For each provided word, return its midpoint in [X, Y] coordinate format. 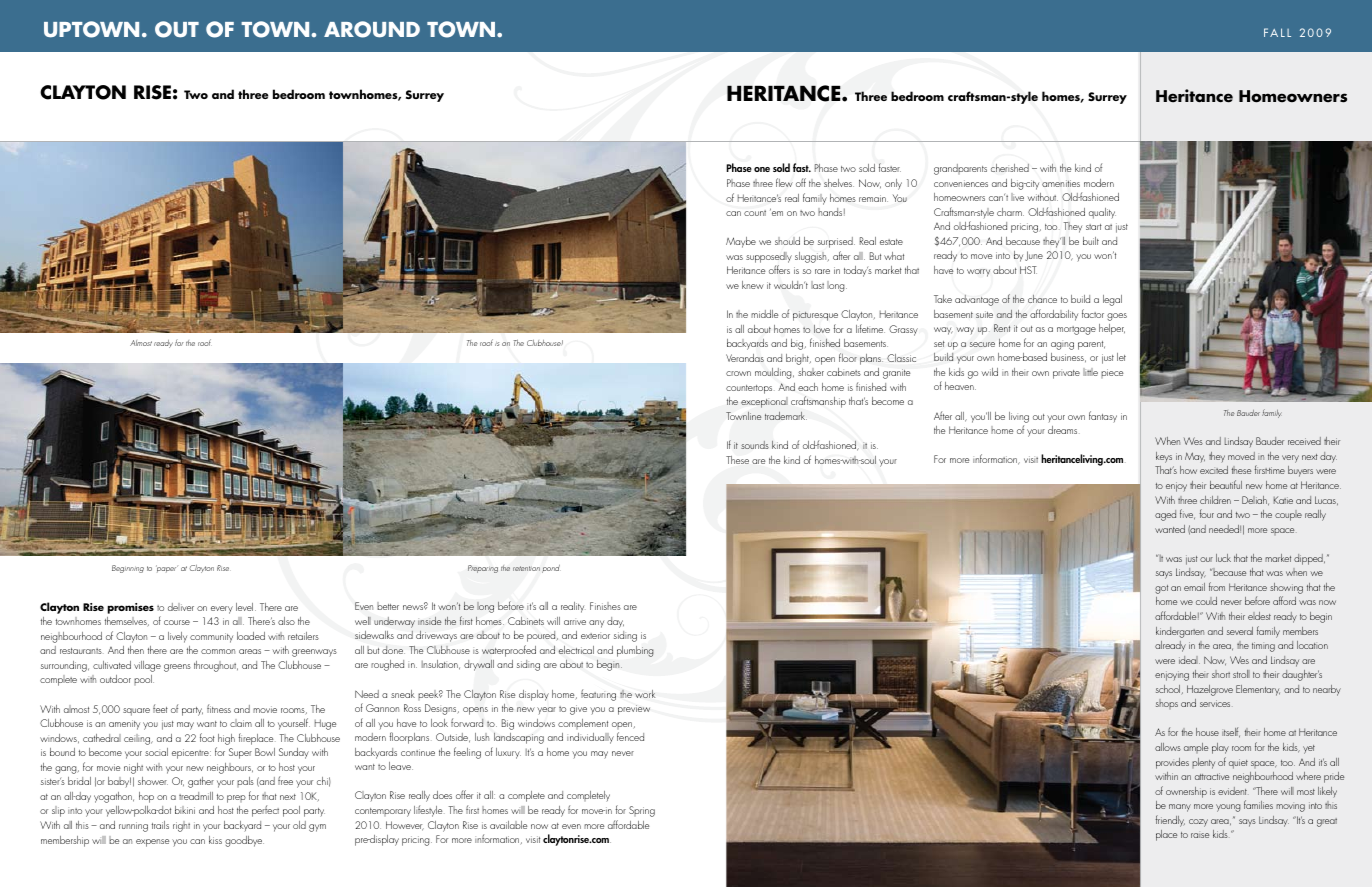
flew [784, 182]
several [1240, 631]
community [211, 638]
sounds [755, 445]
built [1091, 241]
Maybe [741, 242]
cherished [1010, 168]
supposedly [769, 257]
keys [1164, 457]
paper [167, 569]
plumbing [635, 651]
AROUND [372, 29]
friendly [1170, 821]
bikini [185, 810]
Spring [642, 811]
